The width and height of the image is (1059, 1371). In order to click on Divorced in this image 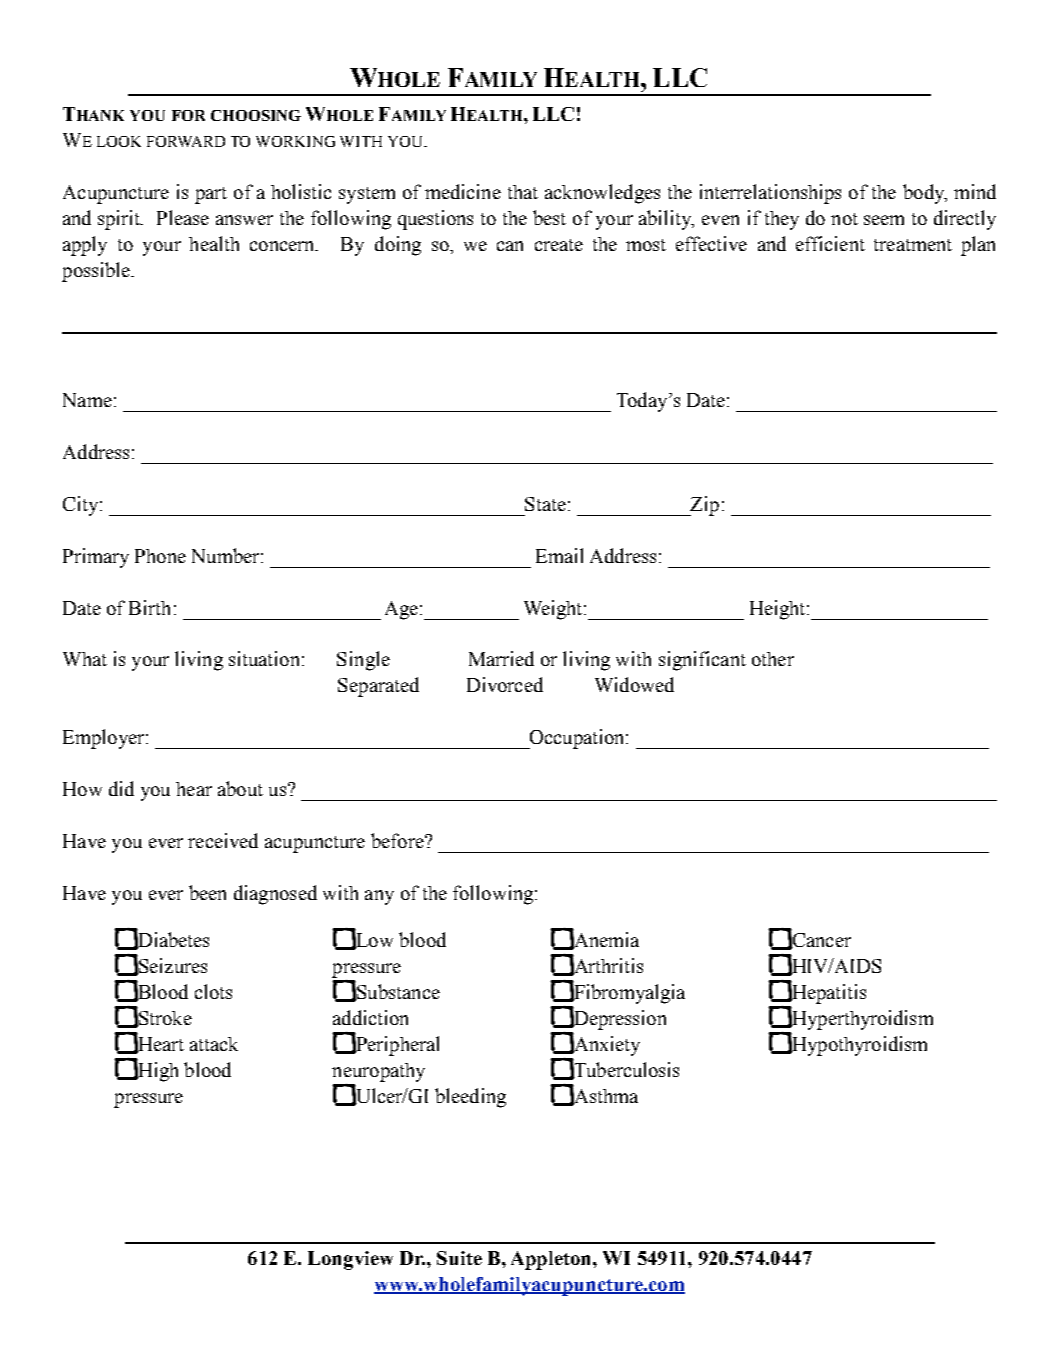, I will do `click(505, 684)`.
